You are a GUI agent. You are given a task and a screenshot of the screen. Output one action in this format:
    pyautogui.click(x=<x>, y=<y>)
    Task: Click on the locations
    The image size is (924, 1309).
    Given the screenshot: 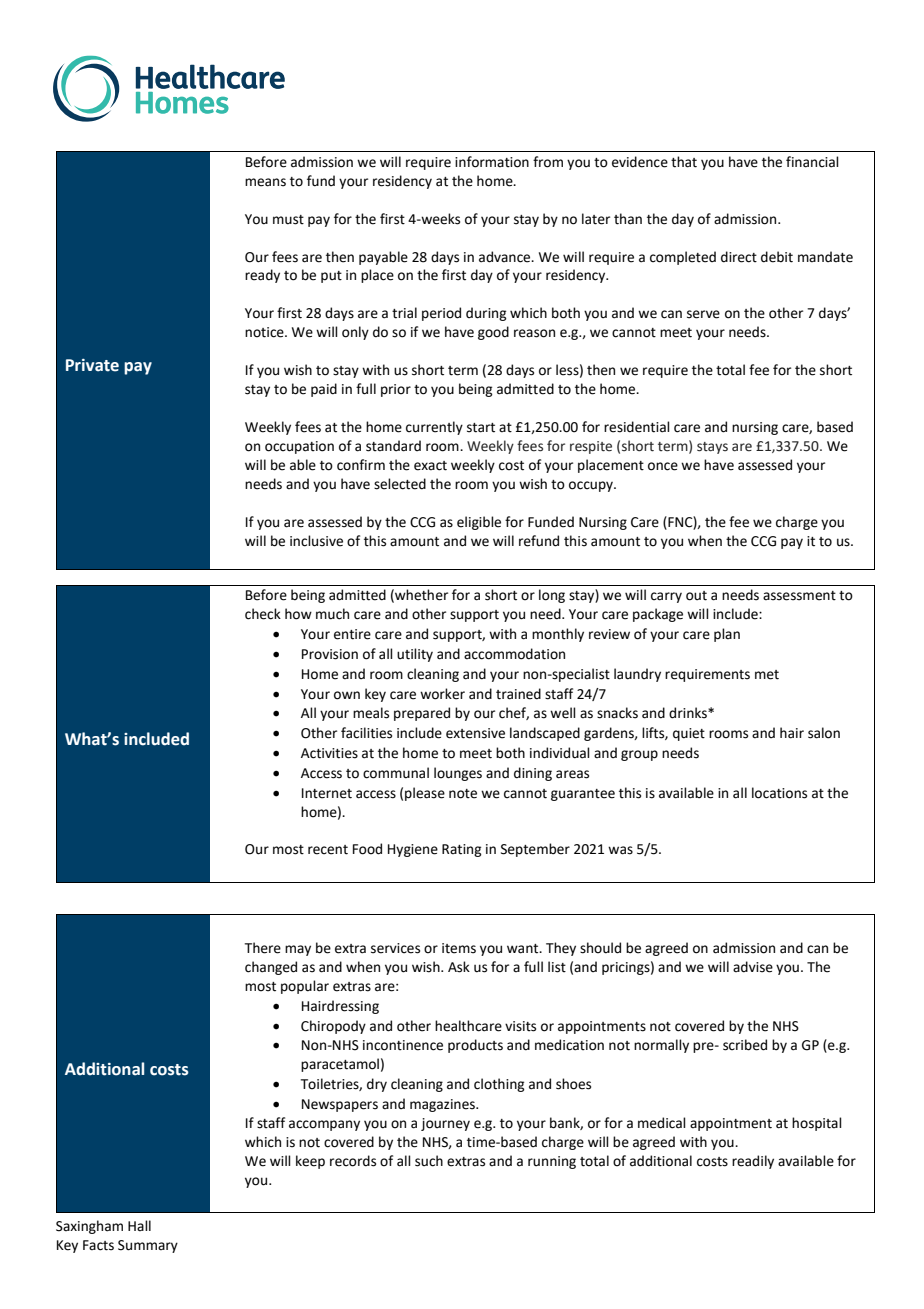 What is the action you would take?
    pyautogui.click(x=779, y=793)
